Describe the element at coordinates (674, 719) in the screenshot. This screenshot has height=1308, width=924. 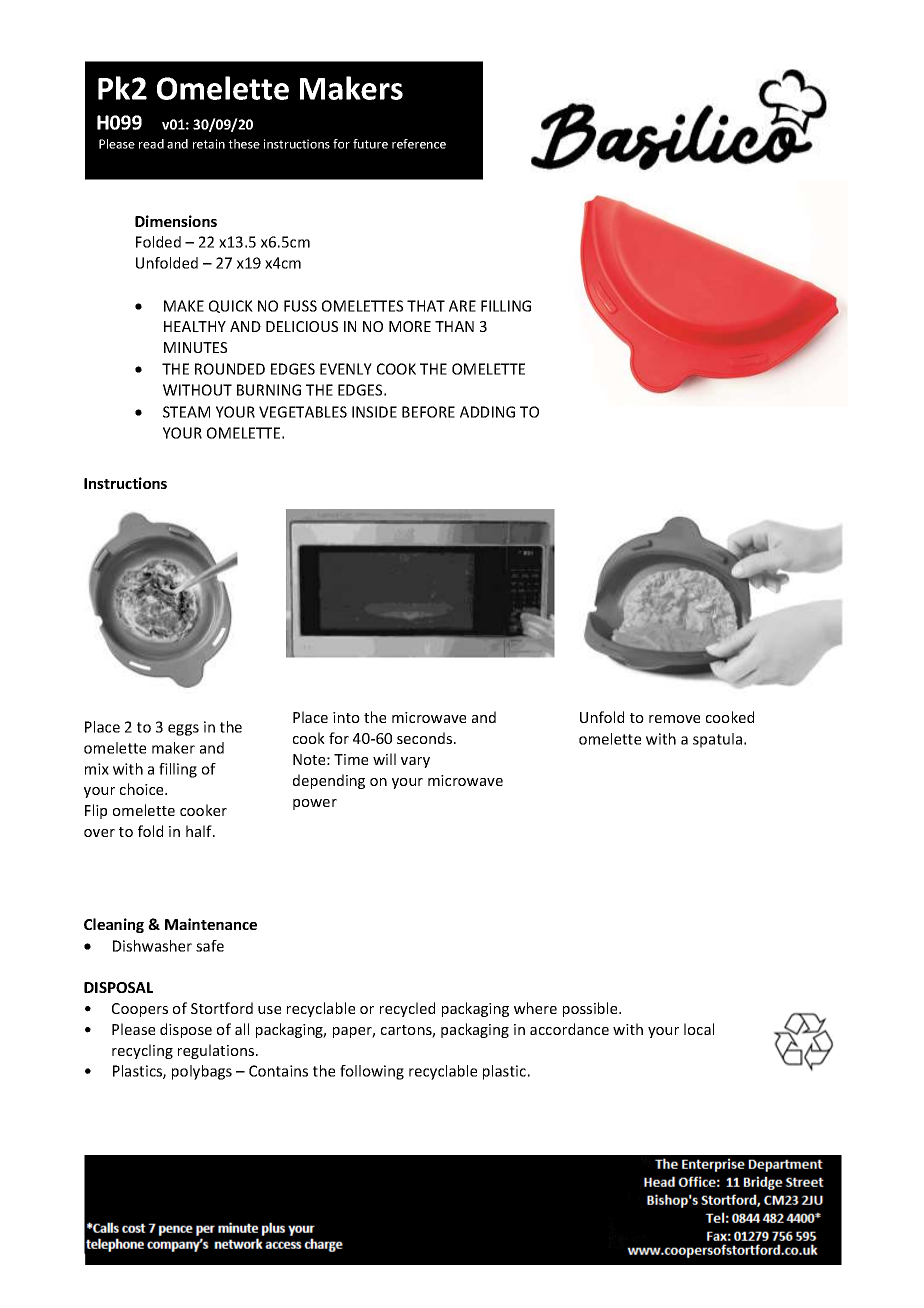
I see `remove` at that location.
